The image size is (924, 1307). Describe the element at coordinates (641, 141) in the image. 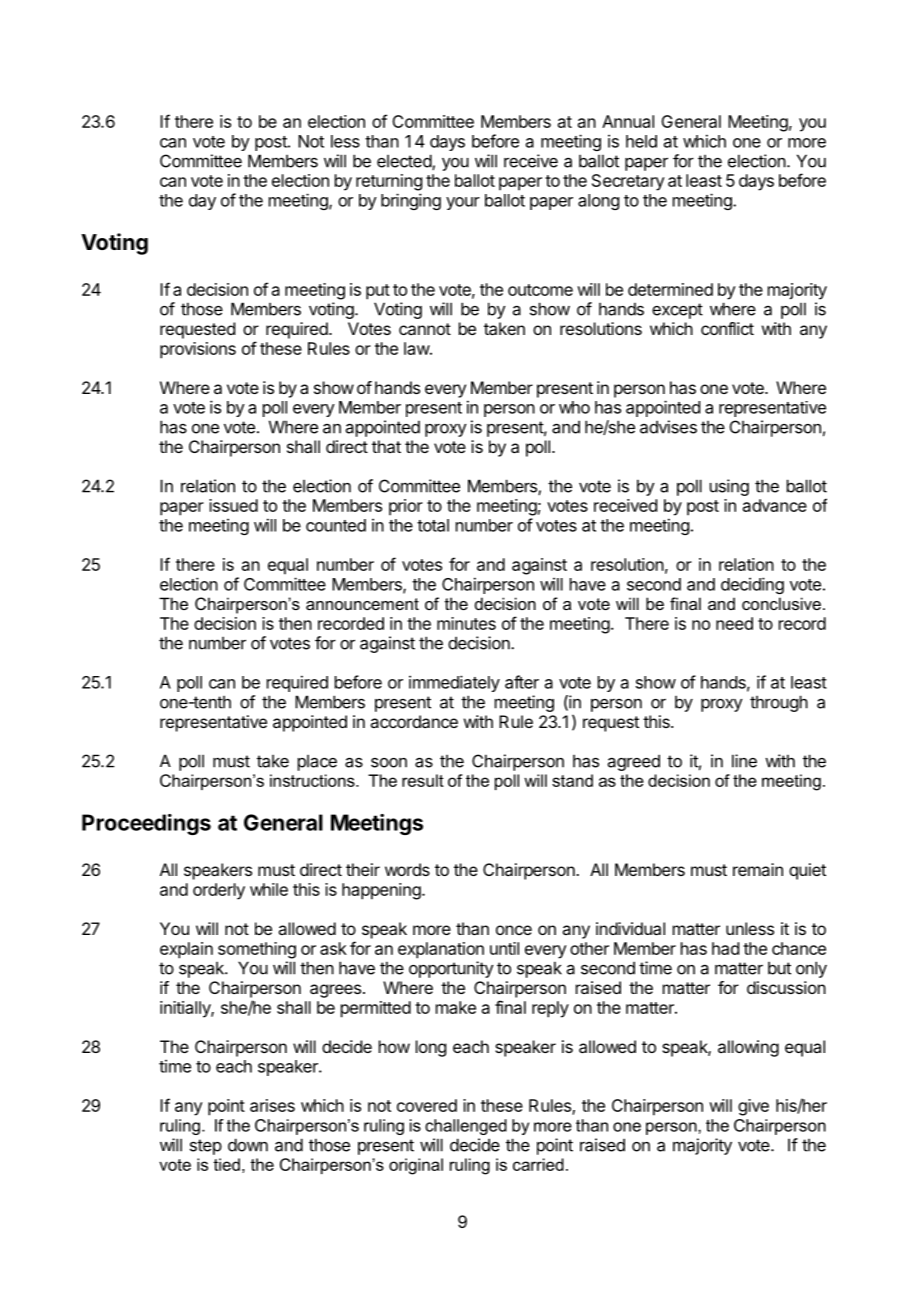

I see `held` at that location.
